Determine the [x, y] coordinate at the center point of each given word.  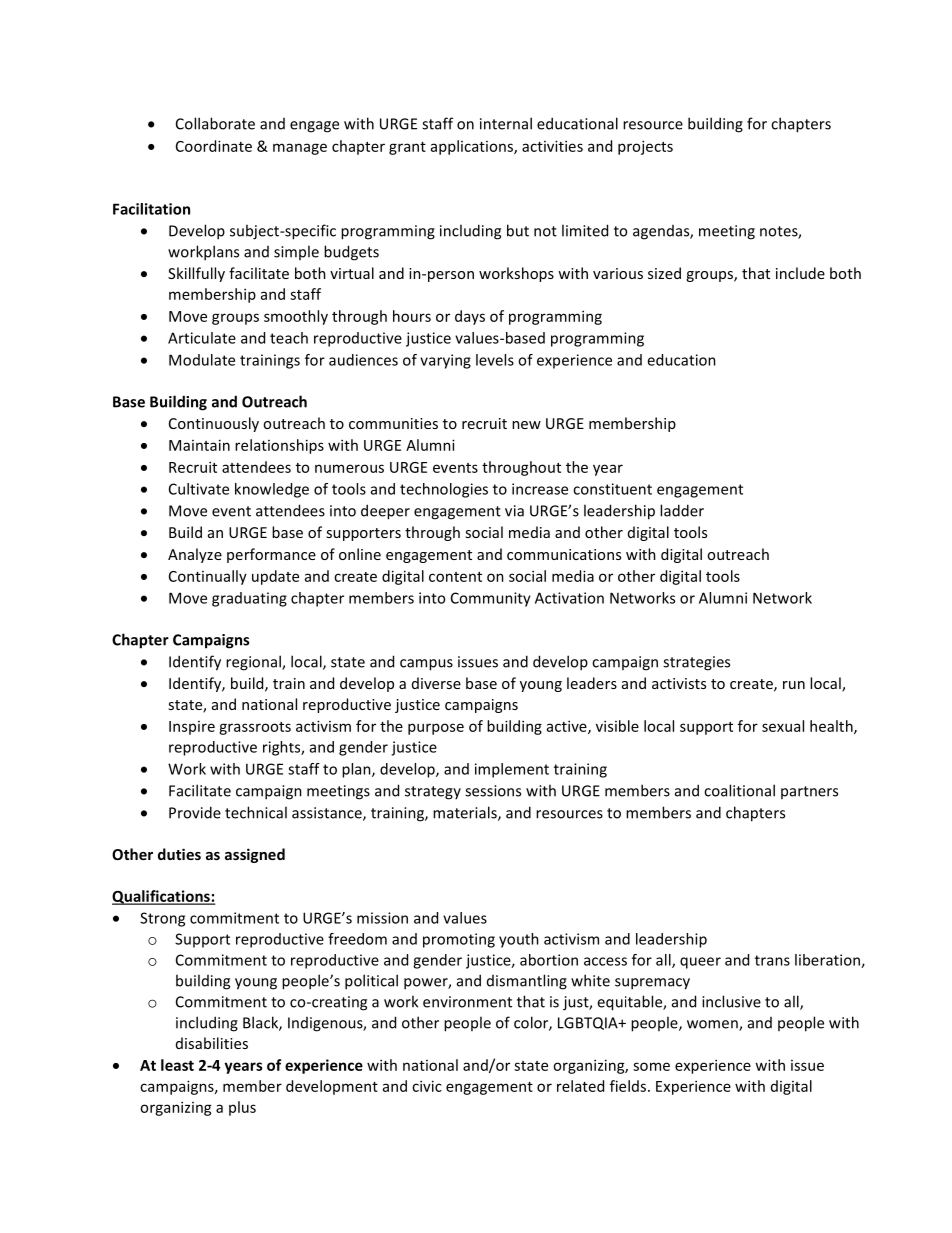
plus [242, 1108]
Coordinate [214, 146]
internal [506, 123]
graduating [249, 599]
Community [491, 599]
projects [645, 147]
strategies [696, 663]
